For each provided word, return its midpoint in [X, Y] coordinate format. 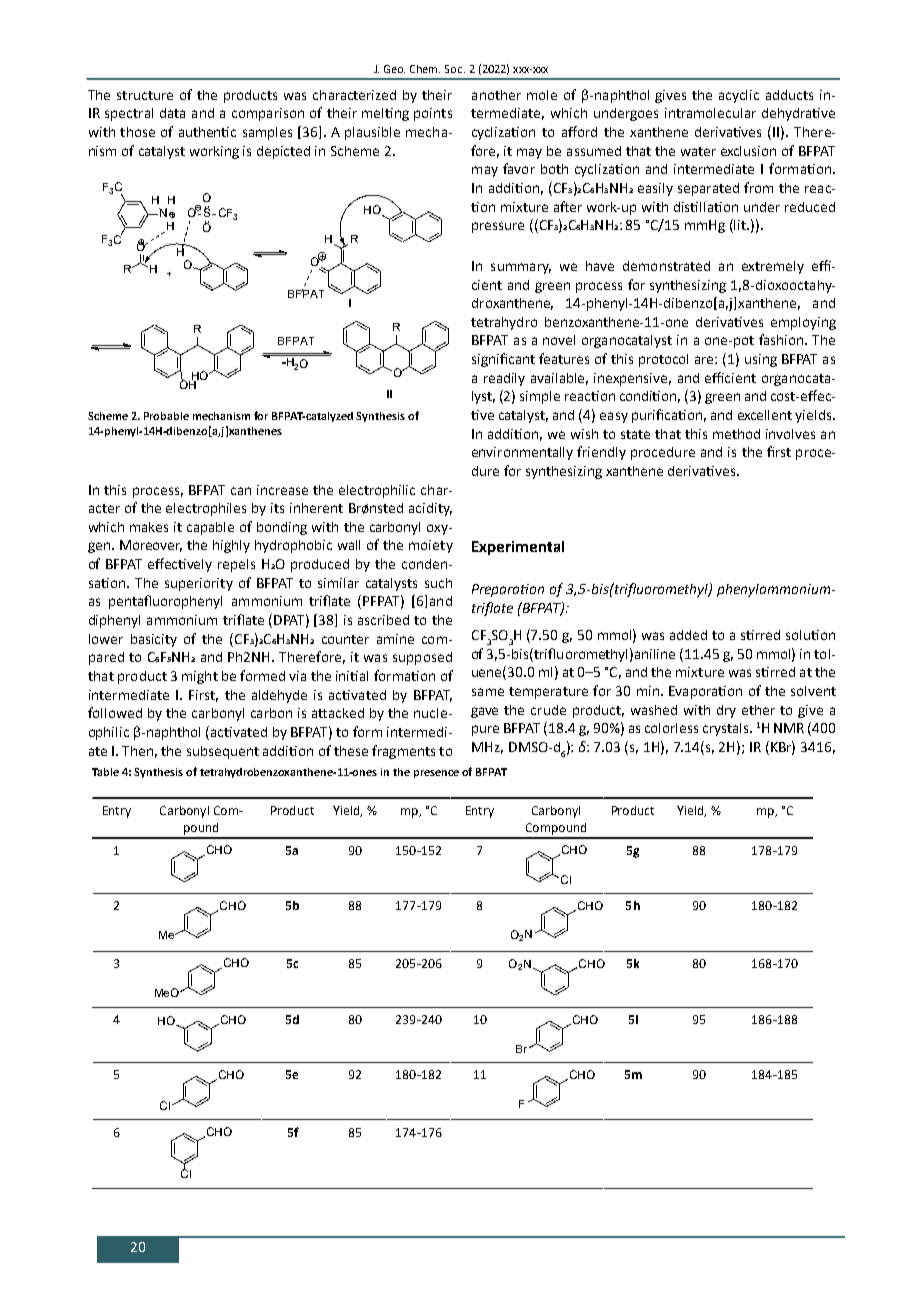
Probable [166, 416]
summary [521, 268]
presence [436, 774]
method [736, 434]
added [688, 635]
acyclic [739, 96]
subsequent [223, 752]
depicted [283, 152]
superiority [199, 584]
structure [145, 95]
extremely [773, 267]
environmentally [522, 453]
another [496, 95]
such [438, 583]
